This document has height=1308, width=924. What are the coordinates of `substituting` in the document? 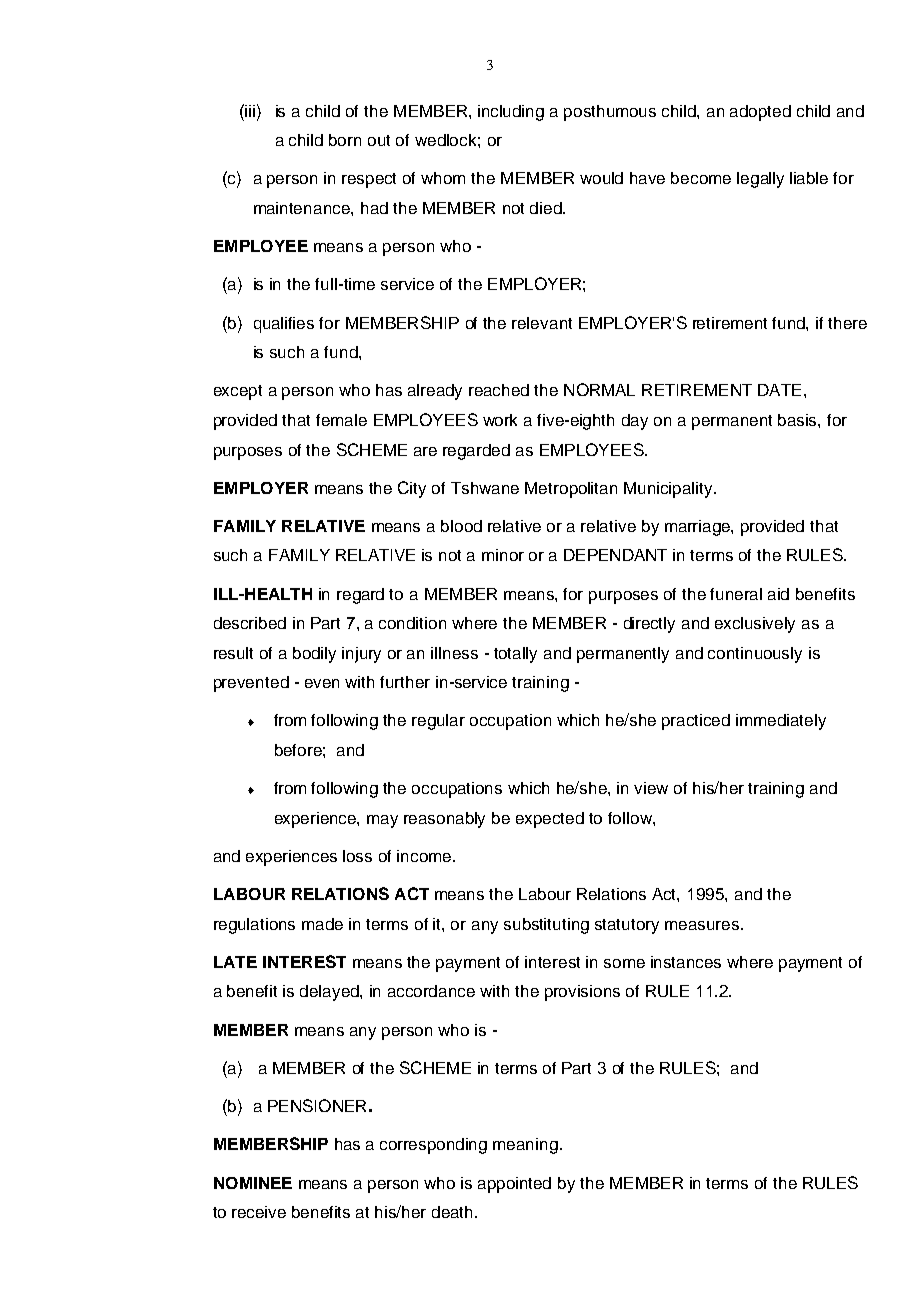 It's located at (546, 926).
